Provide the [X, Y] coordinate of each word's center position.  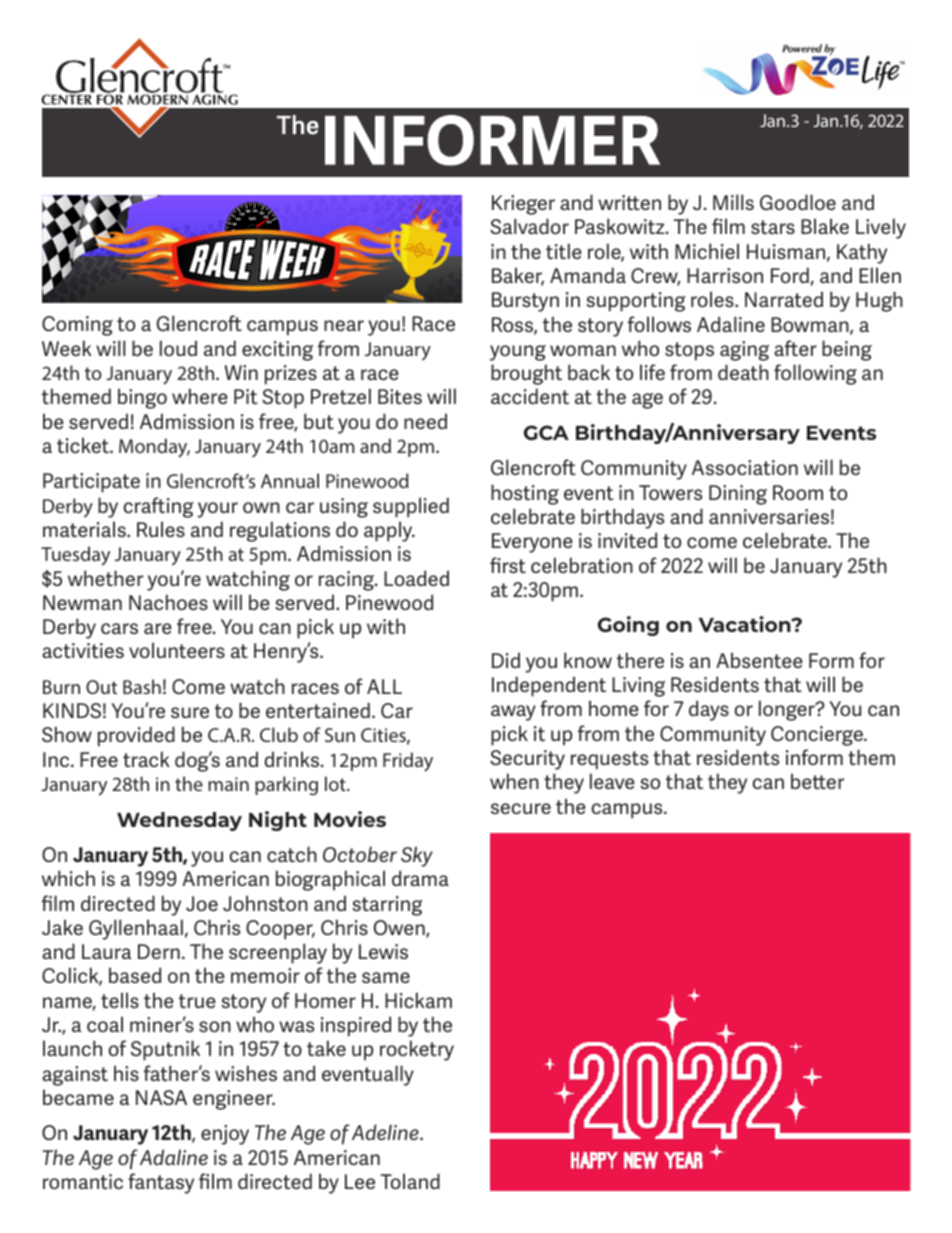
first [508, 565]
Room [798, 492]
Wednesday [179, 821]
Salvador [529, 226]
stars [773, 227]
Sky [417, 856]
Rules [161, 529]
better [817, 781]
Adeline [386, 1132]
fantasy [161, 1183]
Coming [77, 326]
